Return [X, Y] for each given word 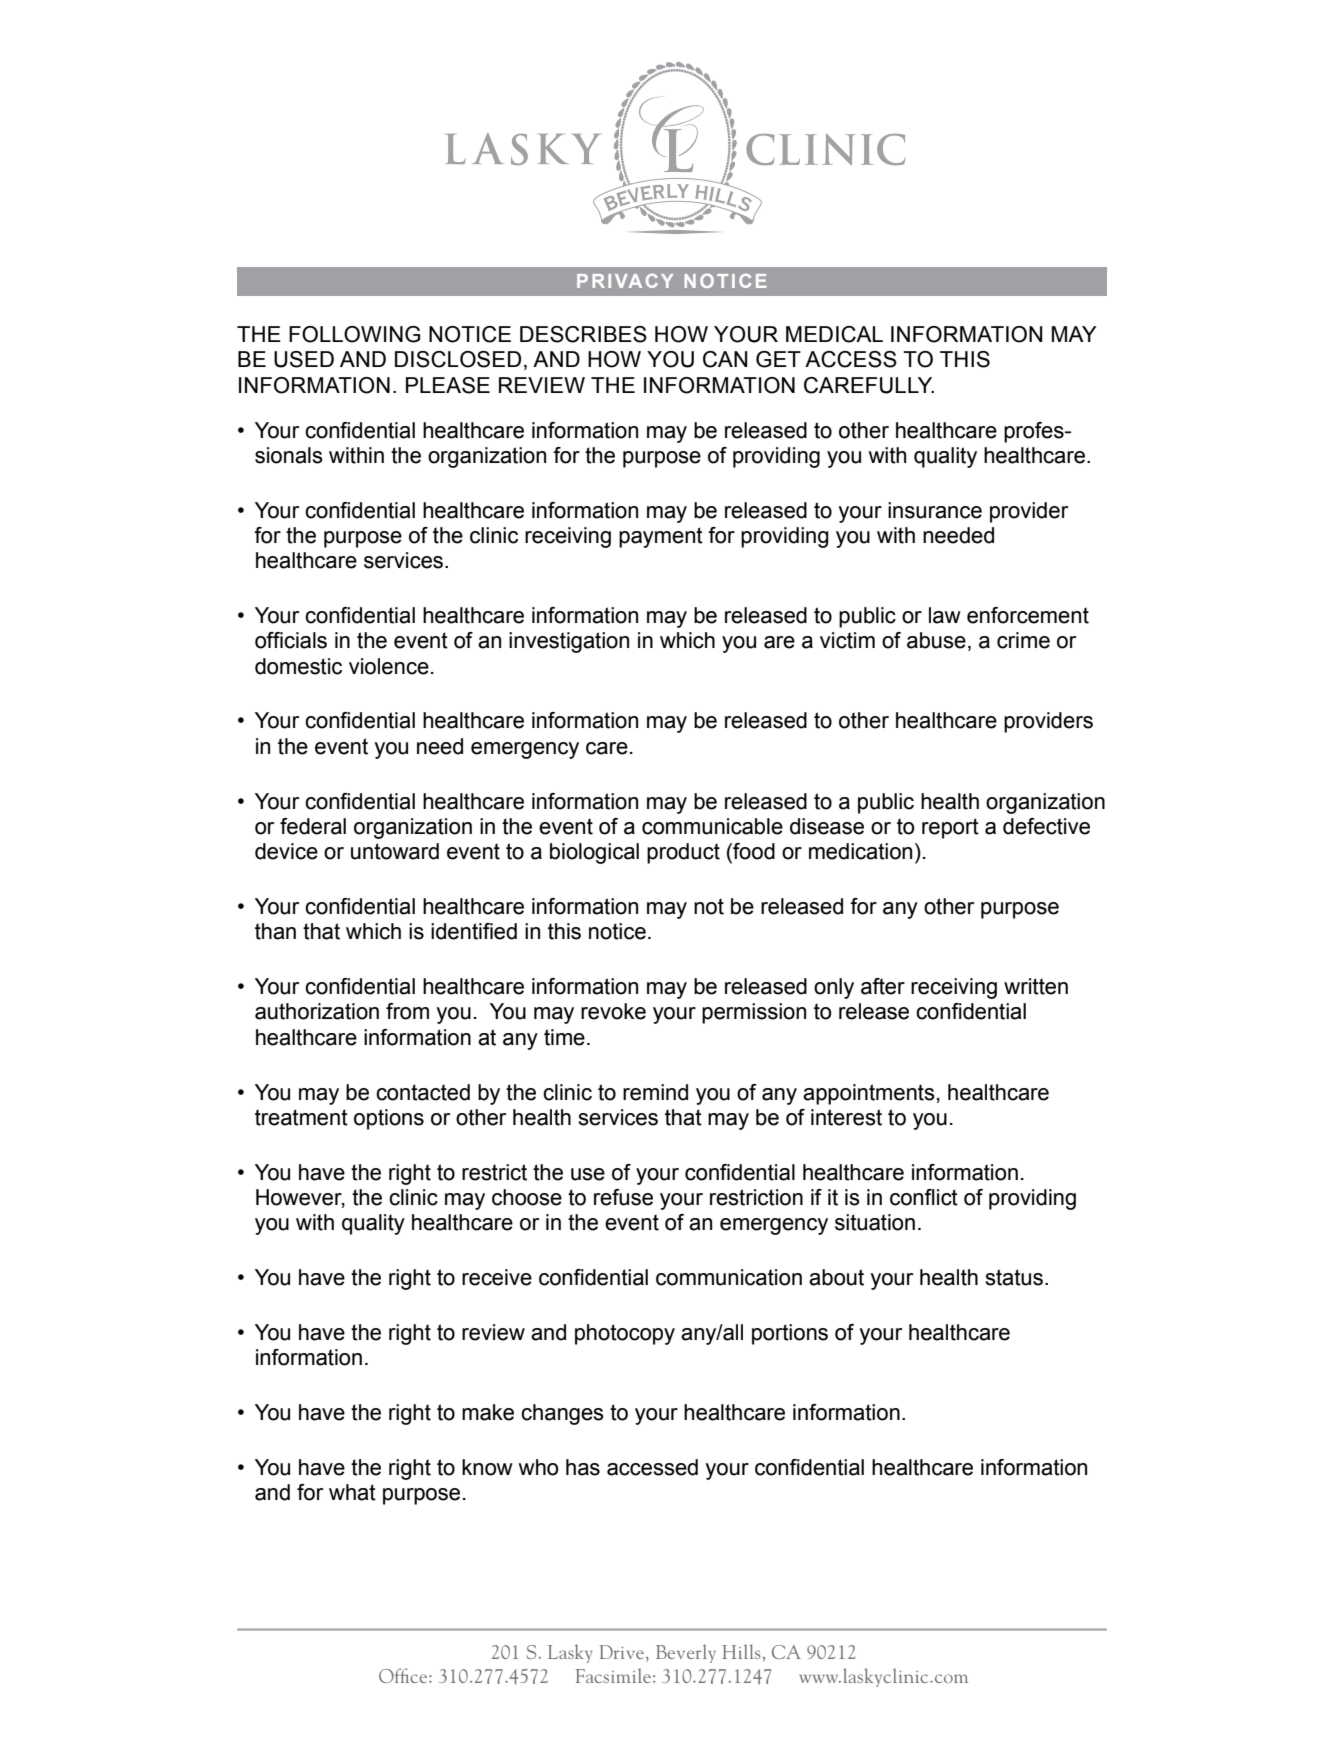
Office [404, 1675]
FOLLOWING [354, 334]
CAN [725, 359]
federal [313, 826]
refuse [623, 1197]
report [950, 828]
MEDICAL [834, 334]
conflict [924, 1197]
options [389, 1119]
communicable [712, 826]
